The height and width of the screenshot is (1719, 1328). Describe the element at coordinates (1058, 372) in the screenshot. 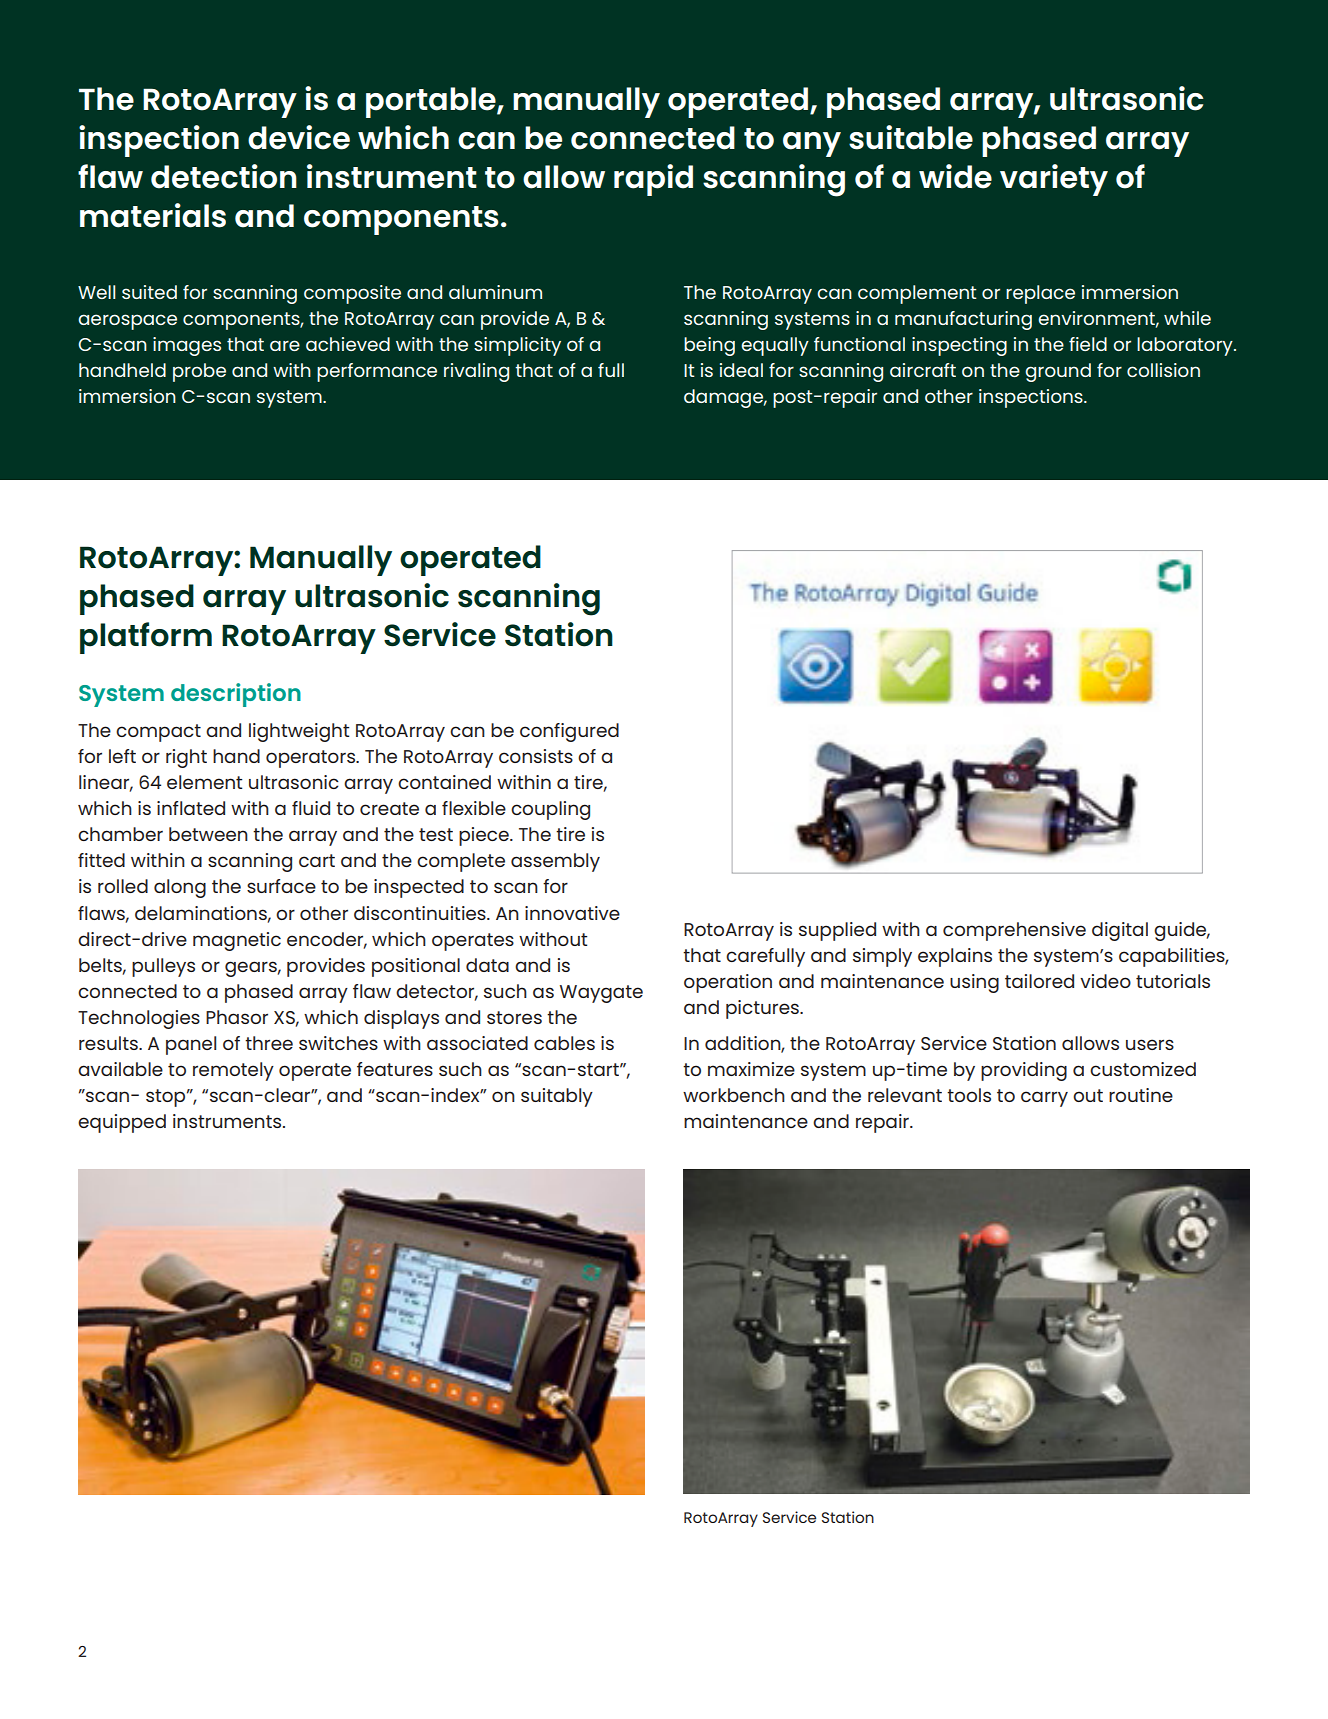

I see `ground` at that location.
